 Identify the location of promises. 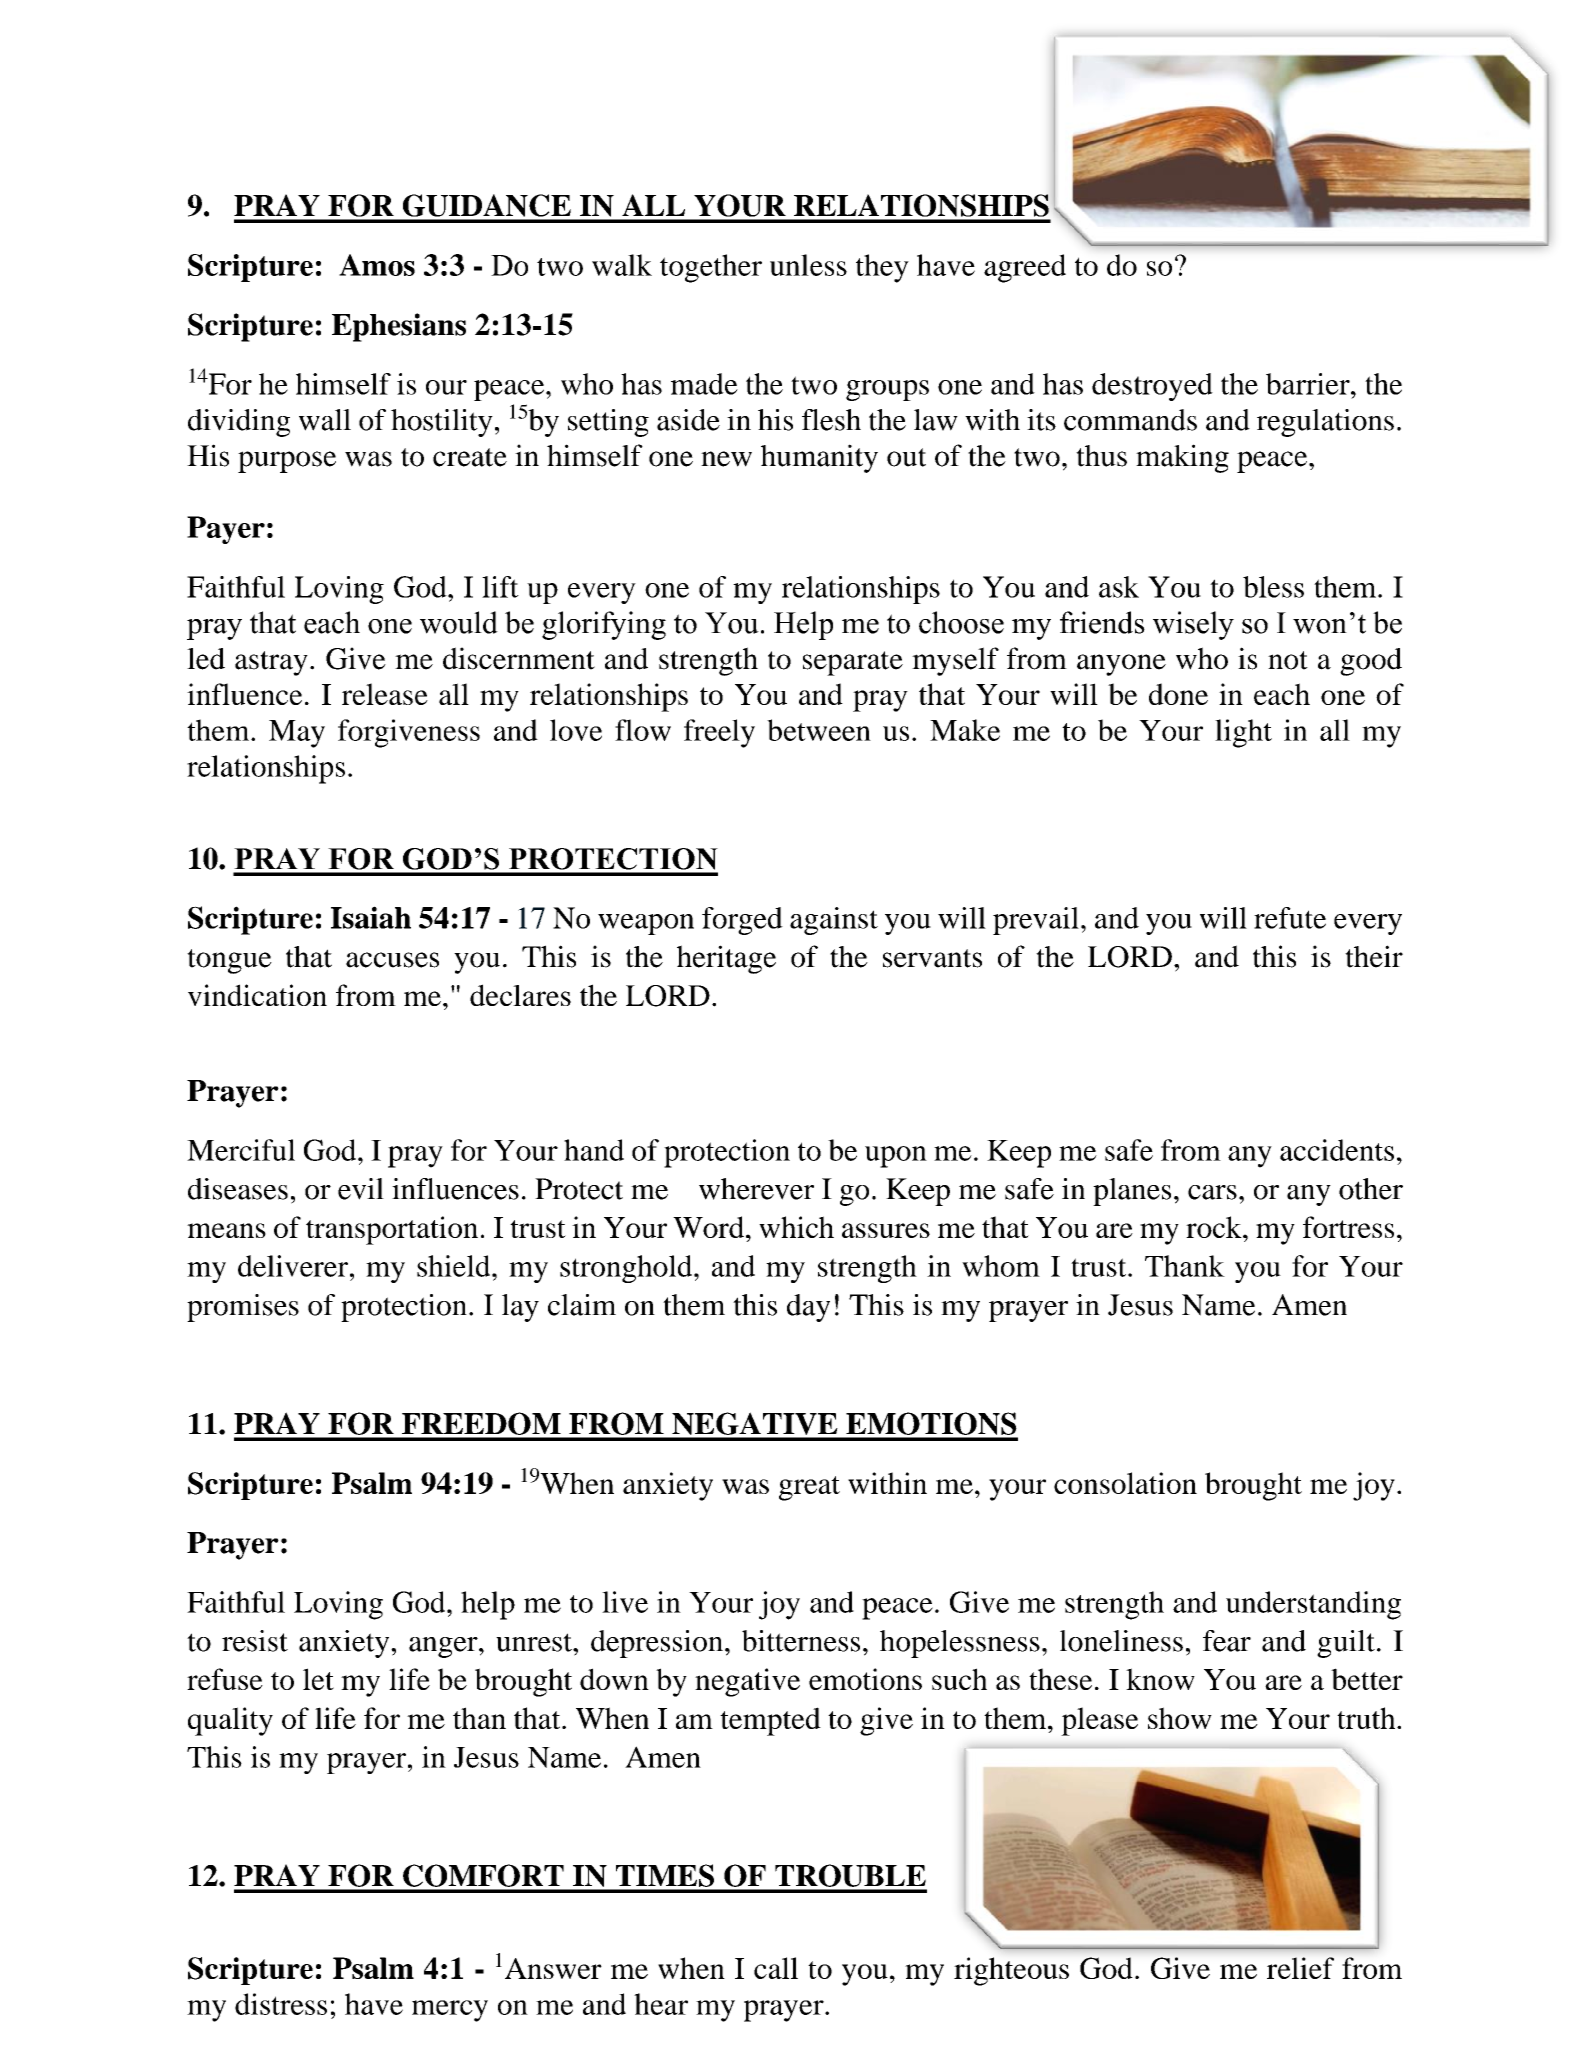
(243, 1308).
